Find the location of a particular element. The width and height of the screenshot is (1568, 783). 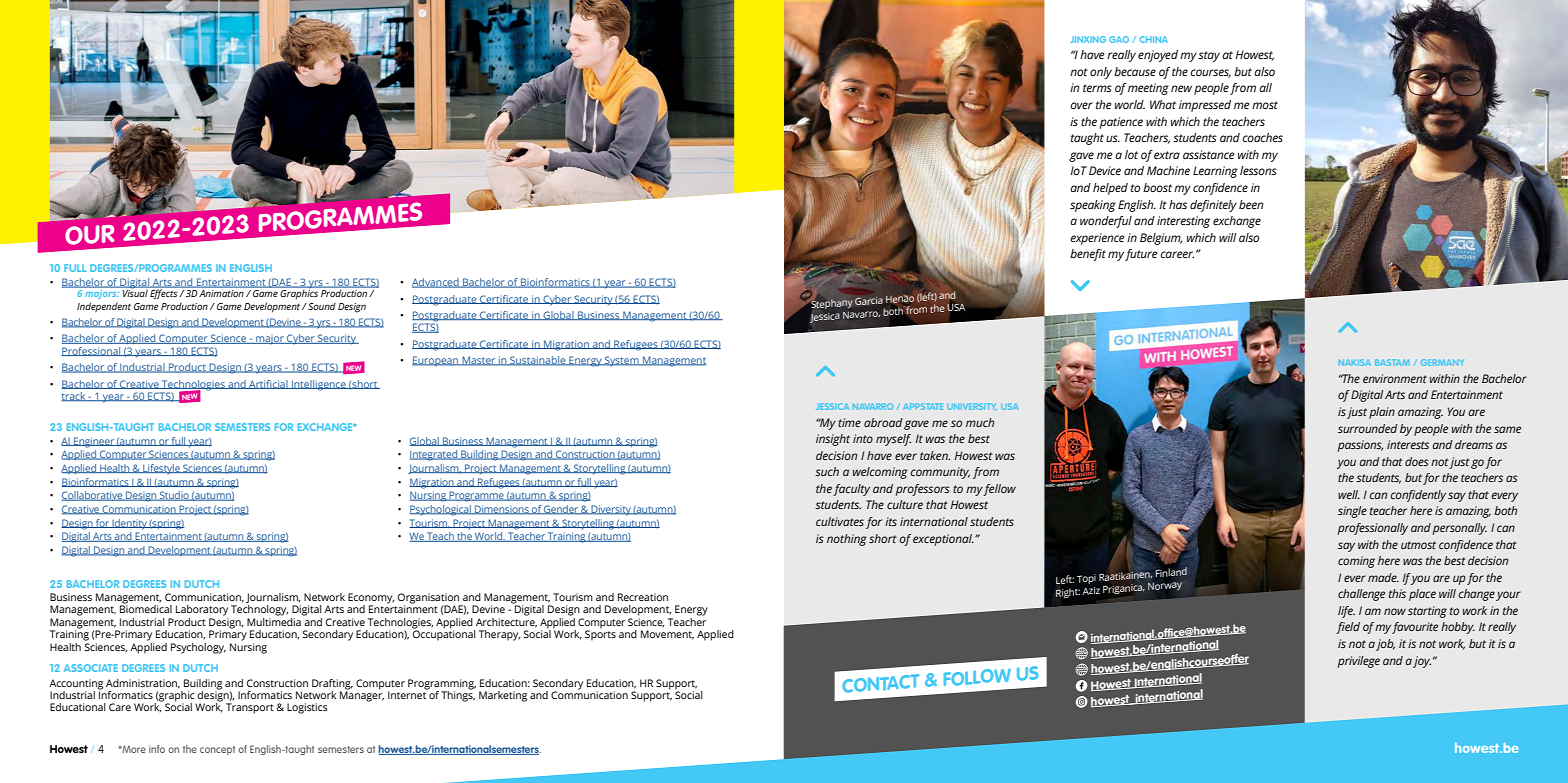

privilege is located at coordinates (1359, 662).
